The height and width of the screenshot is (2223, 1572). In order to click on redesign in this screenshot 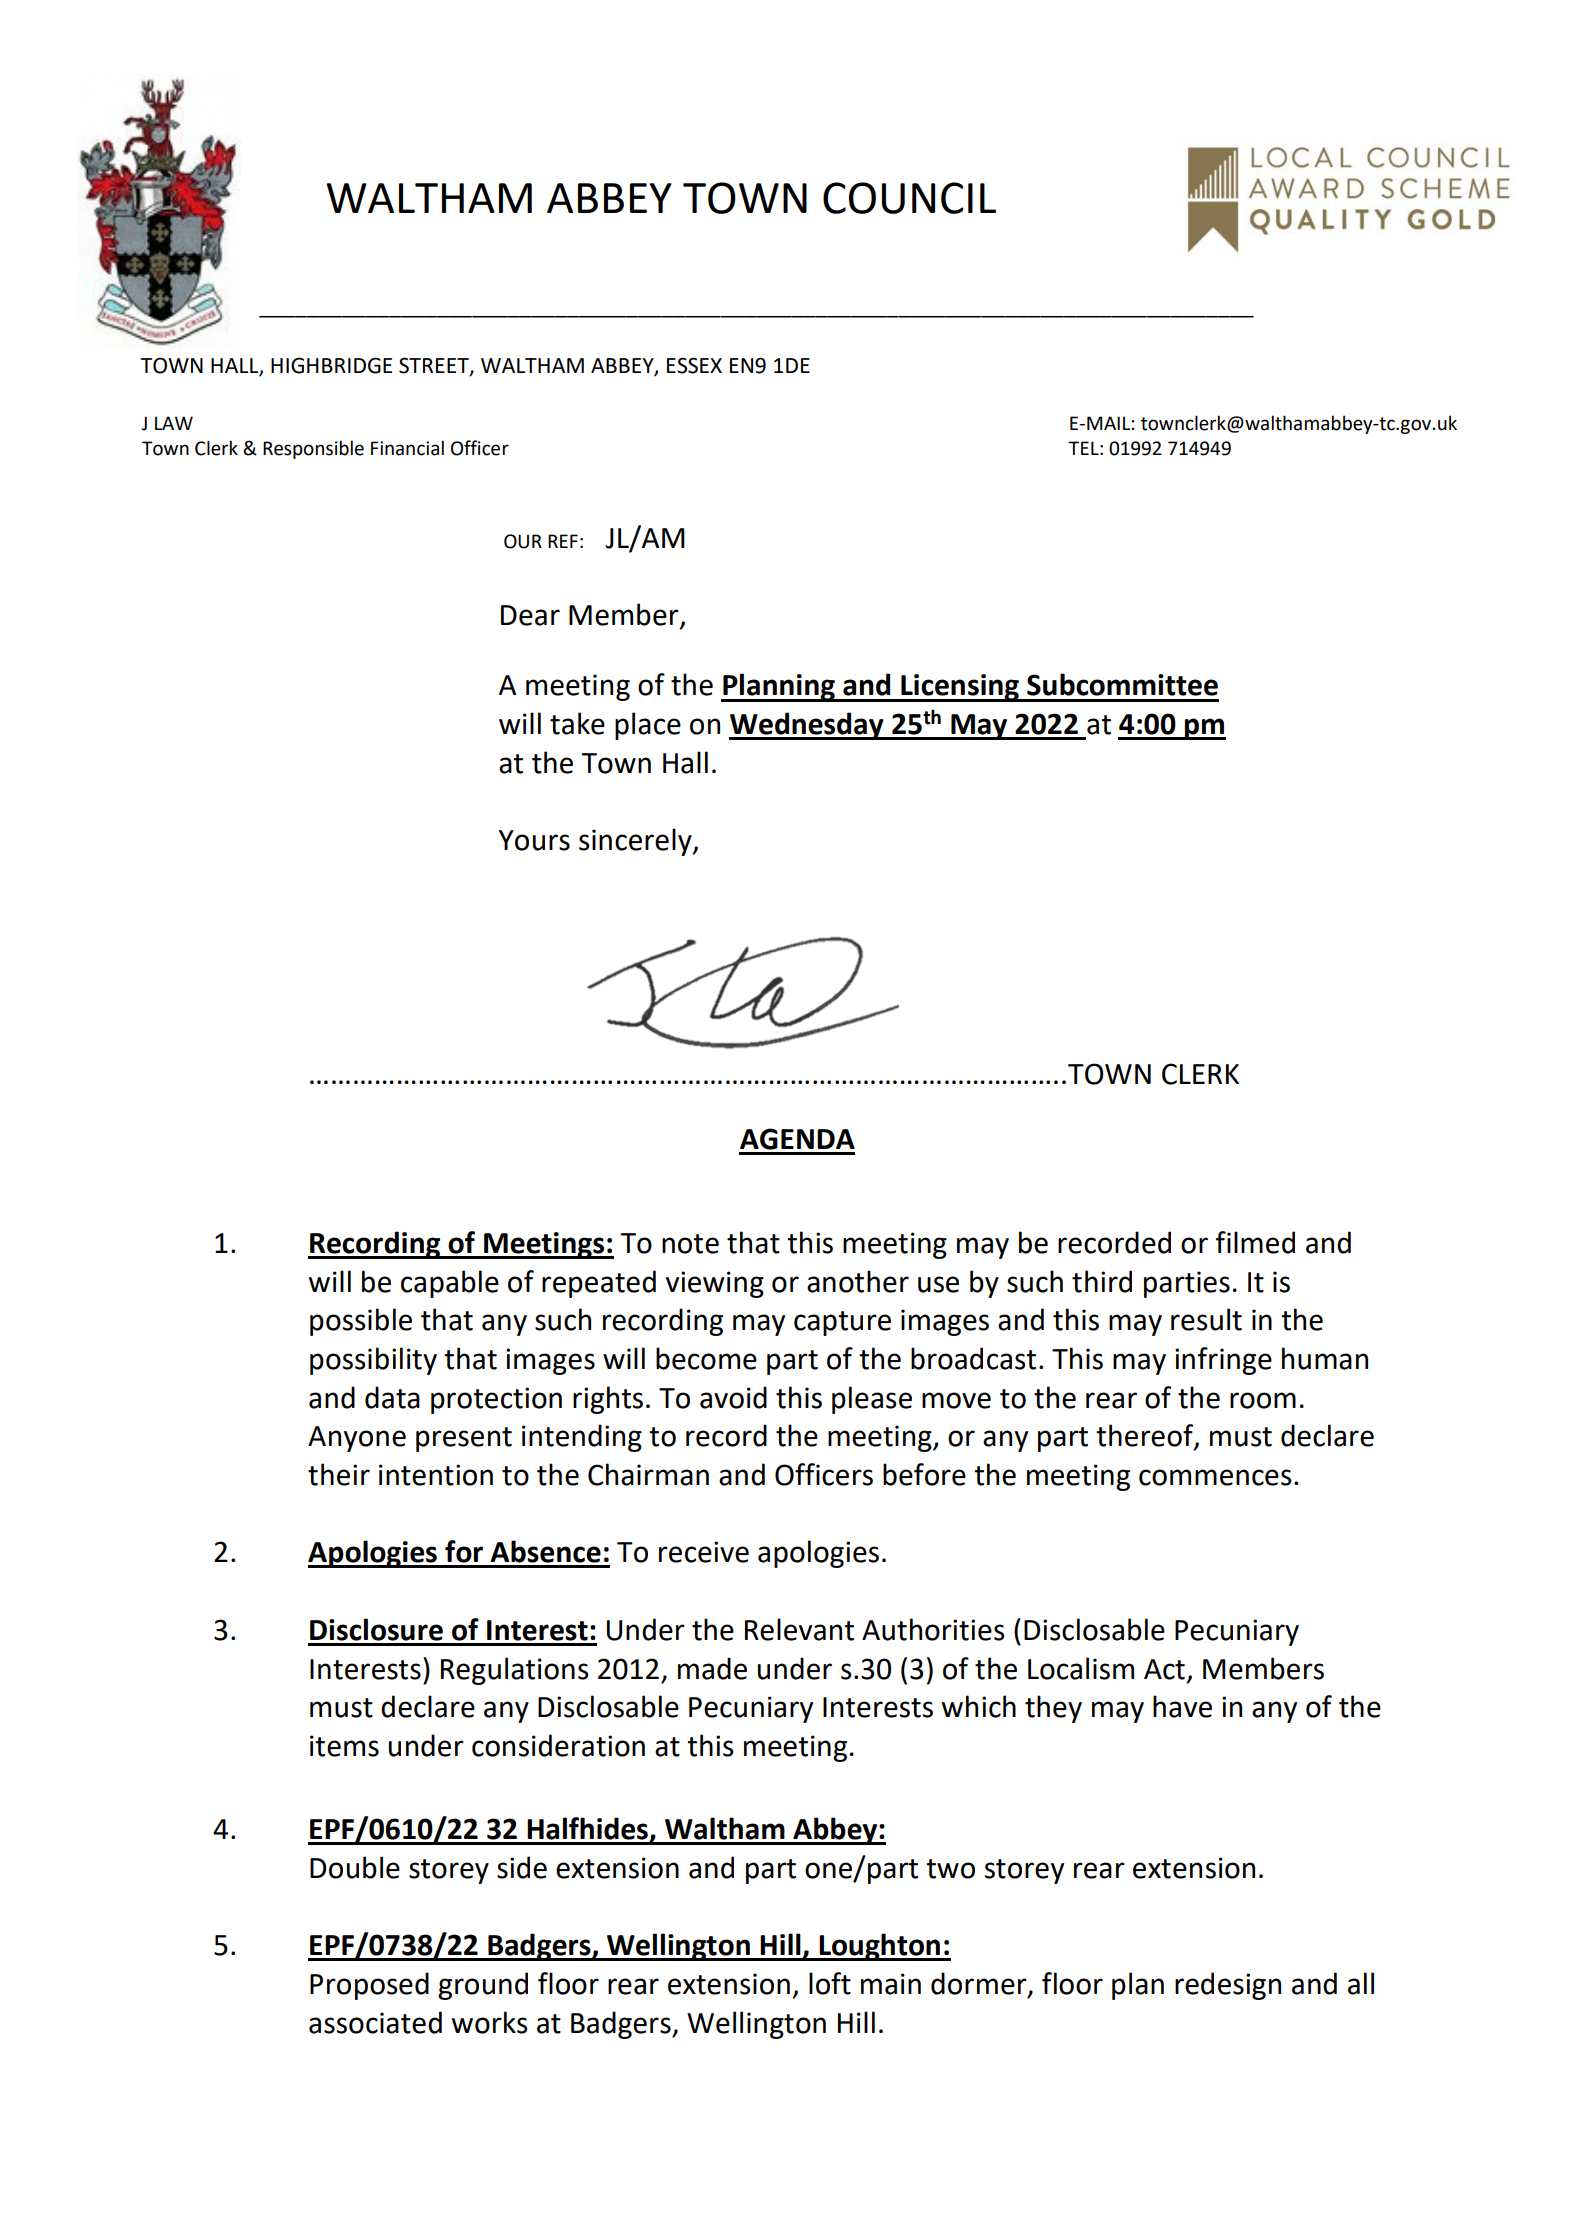, I will do `click(1228, 1986)`.
